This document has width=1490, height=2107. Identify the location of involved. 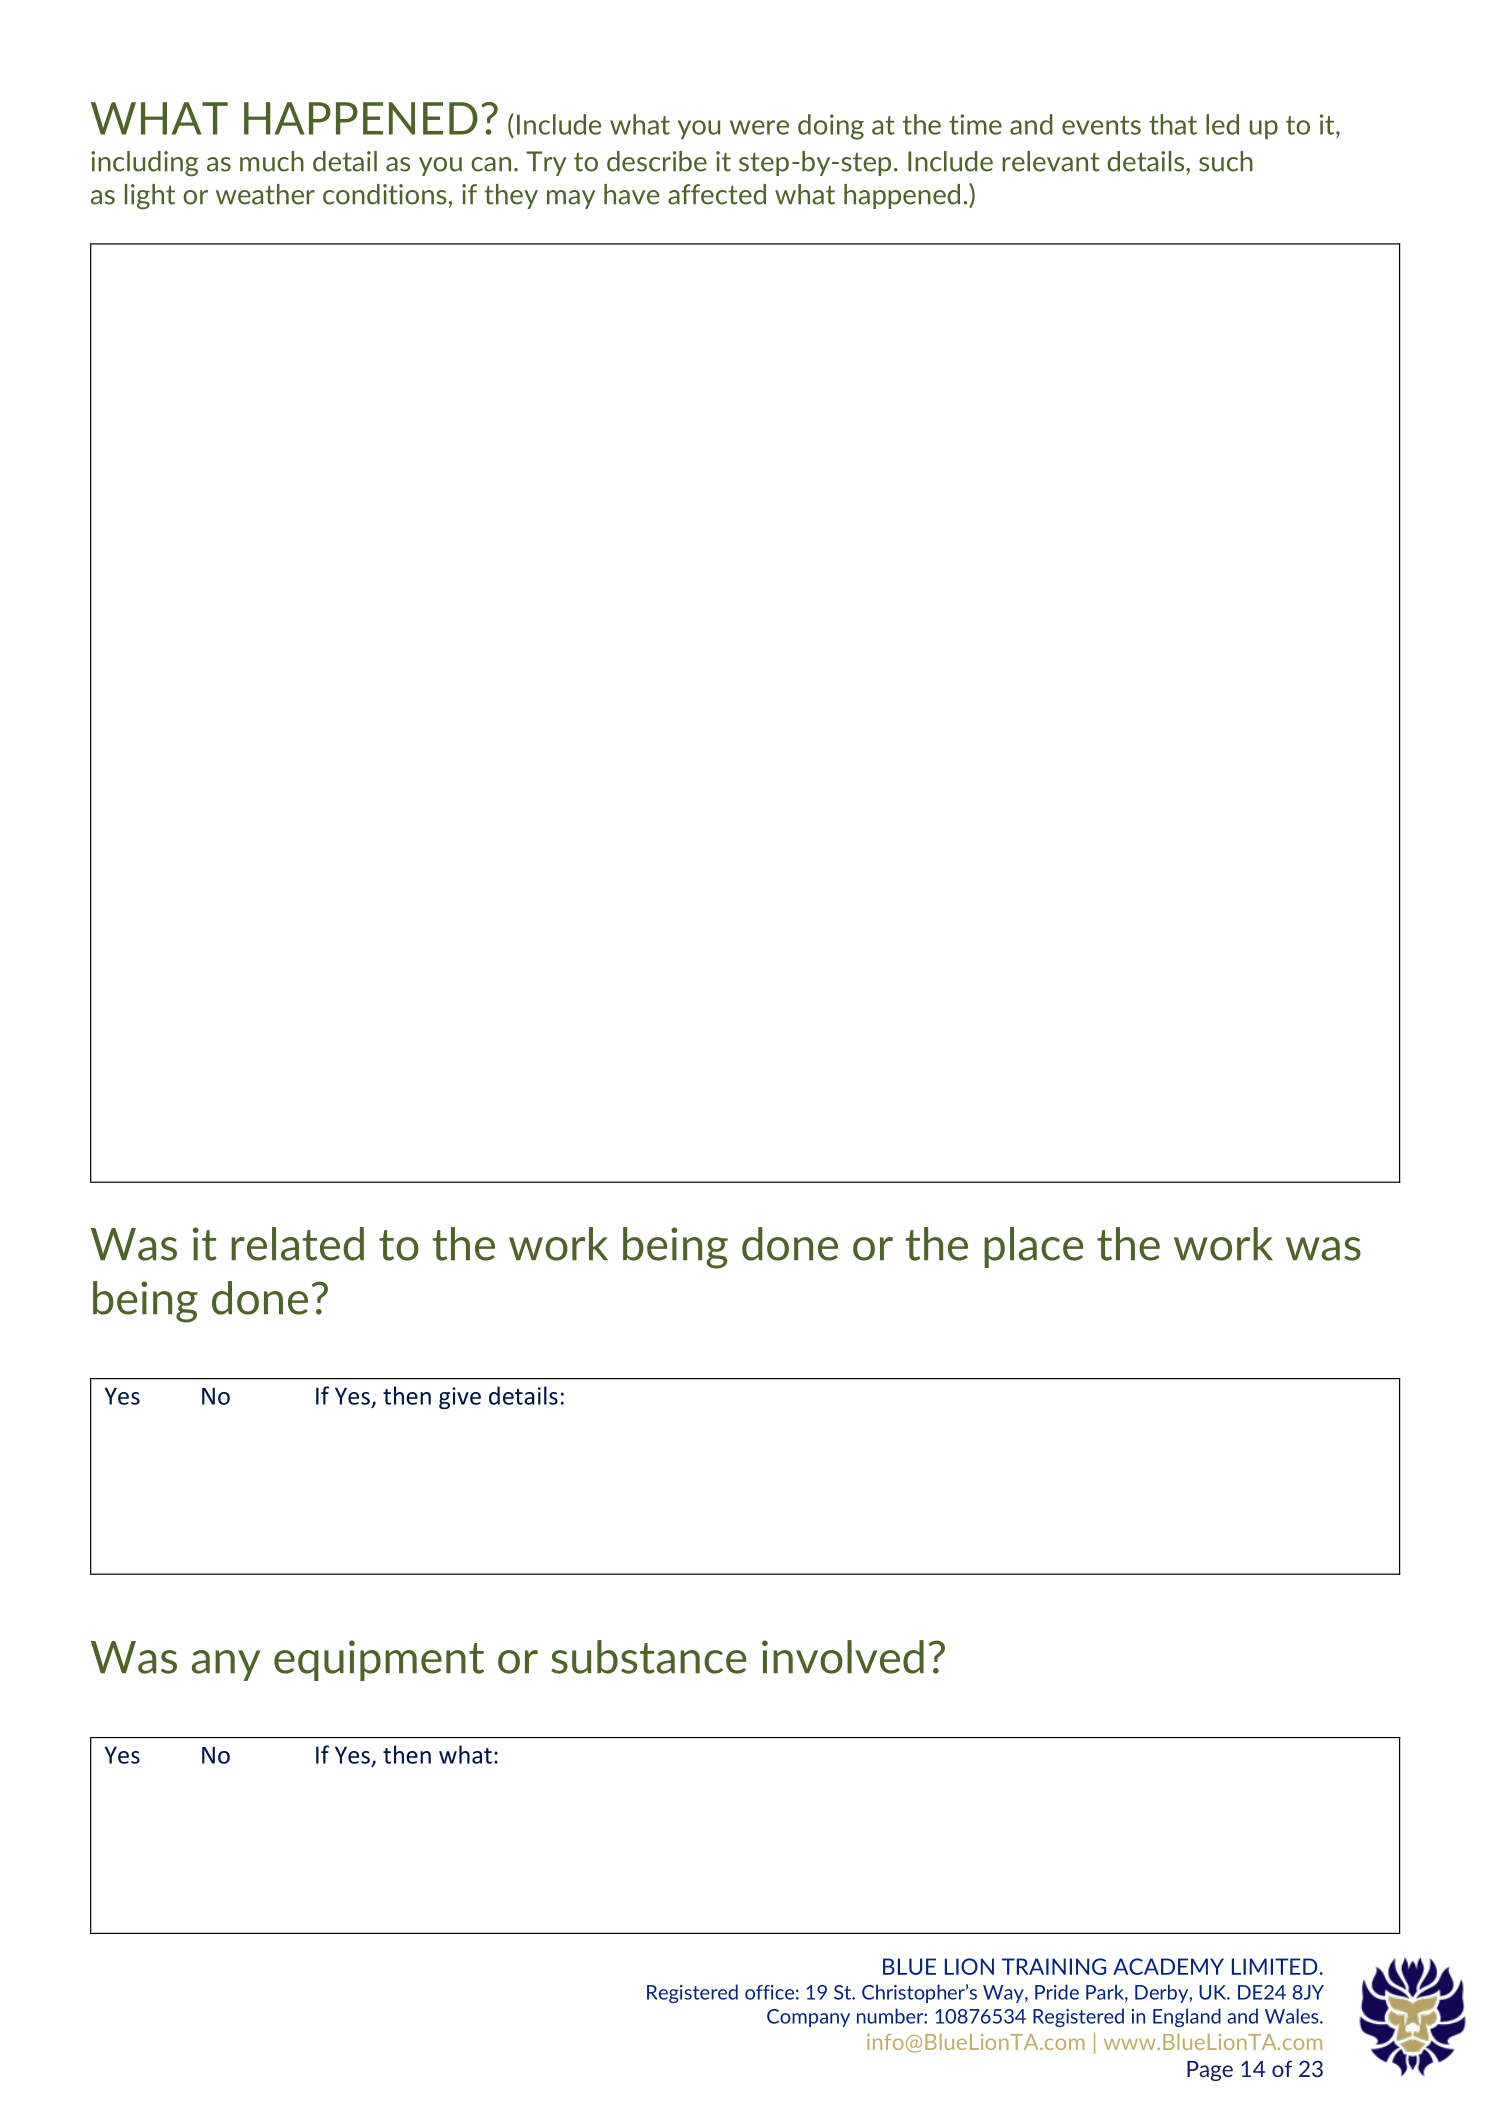
(843, 1657).
